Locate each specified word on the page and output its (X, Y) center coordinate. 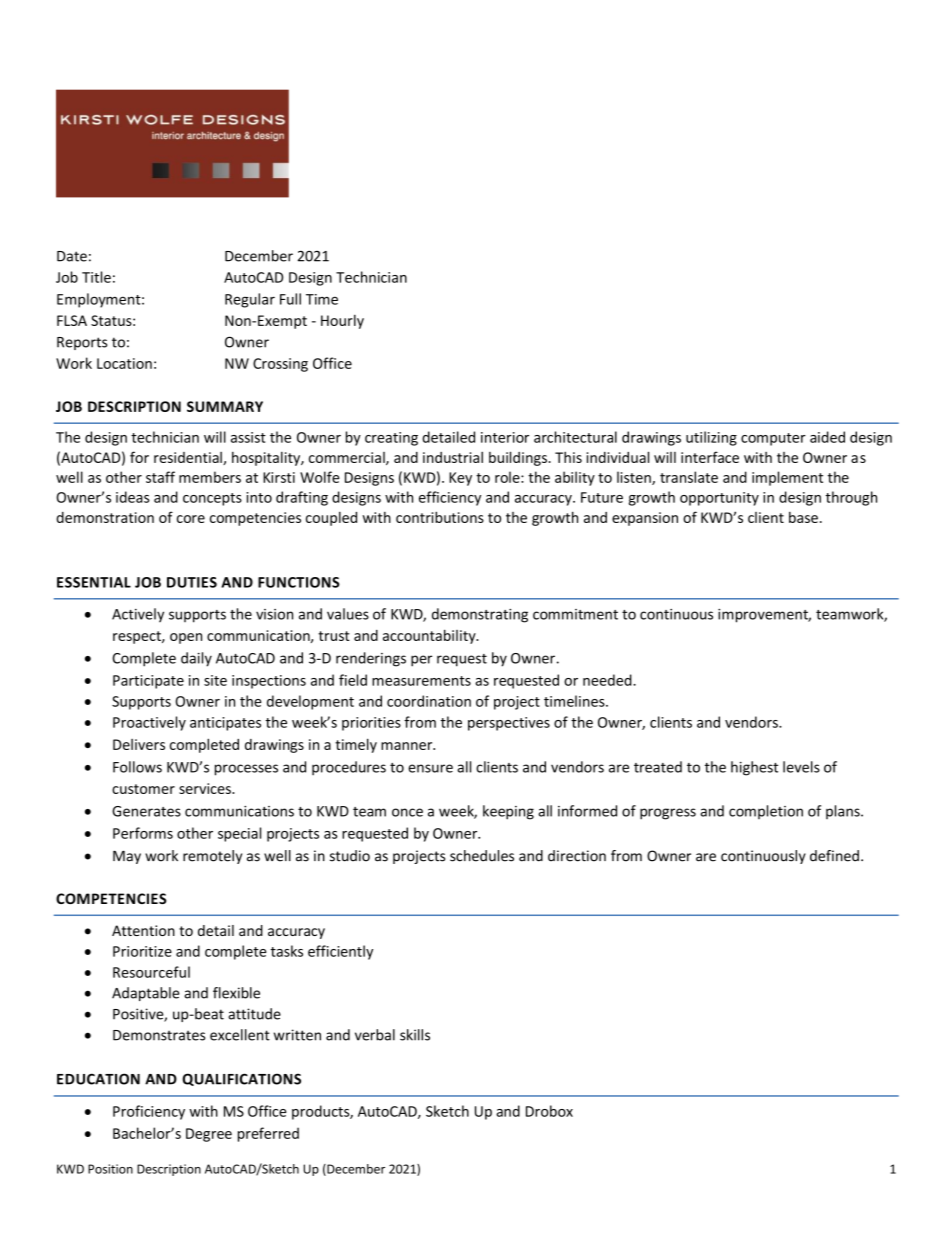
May (127, 857)
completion (766, 812)
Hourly (342, 322)
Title (96, 277)
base (803, 517)
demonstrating (480, 615)
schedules (482, 856)
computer (773, 439)
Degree (209, 1135)
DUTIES (192, 582)
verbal (375, 1035)
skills (415, 1035)
